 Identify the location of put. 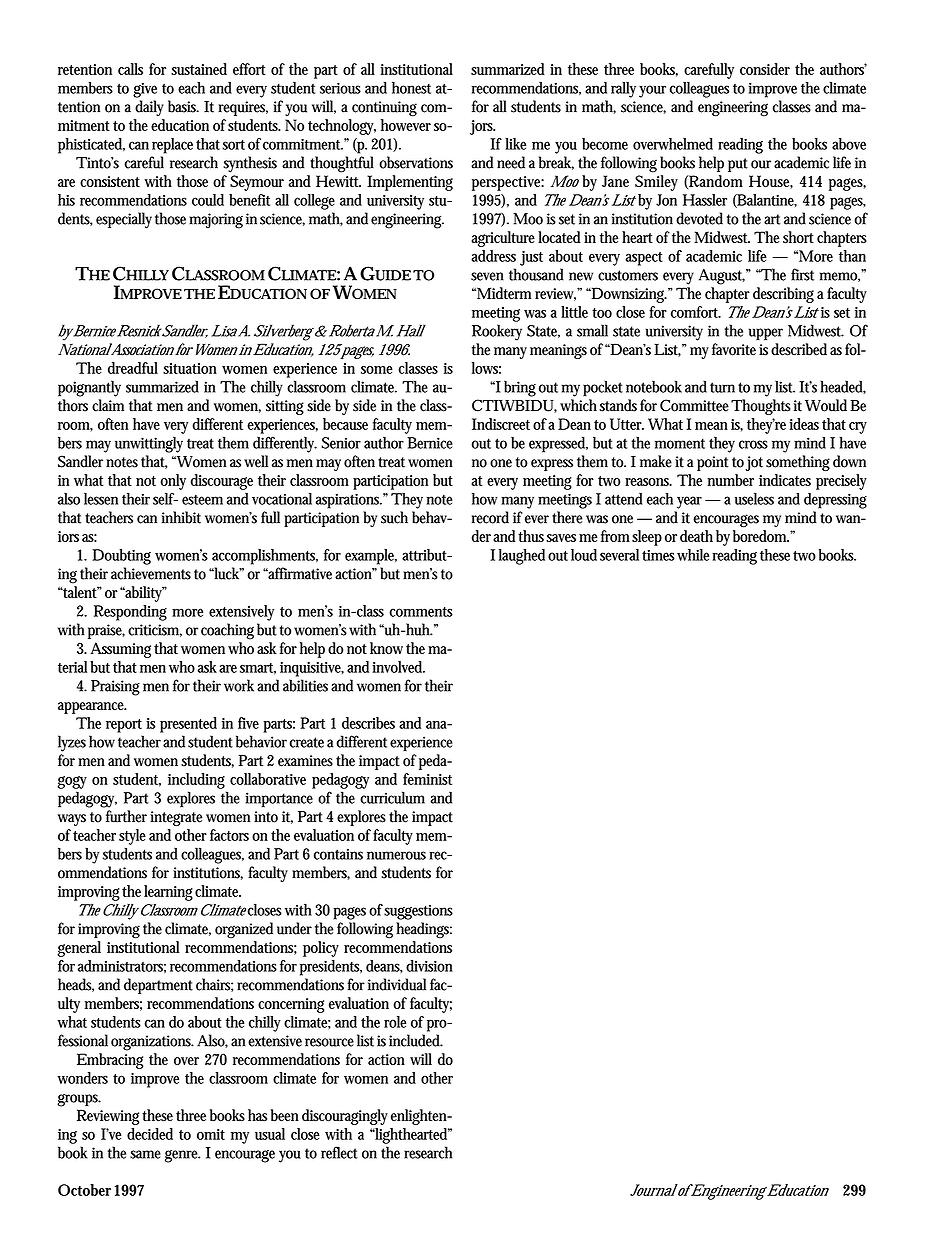
(738, 165).
